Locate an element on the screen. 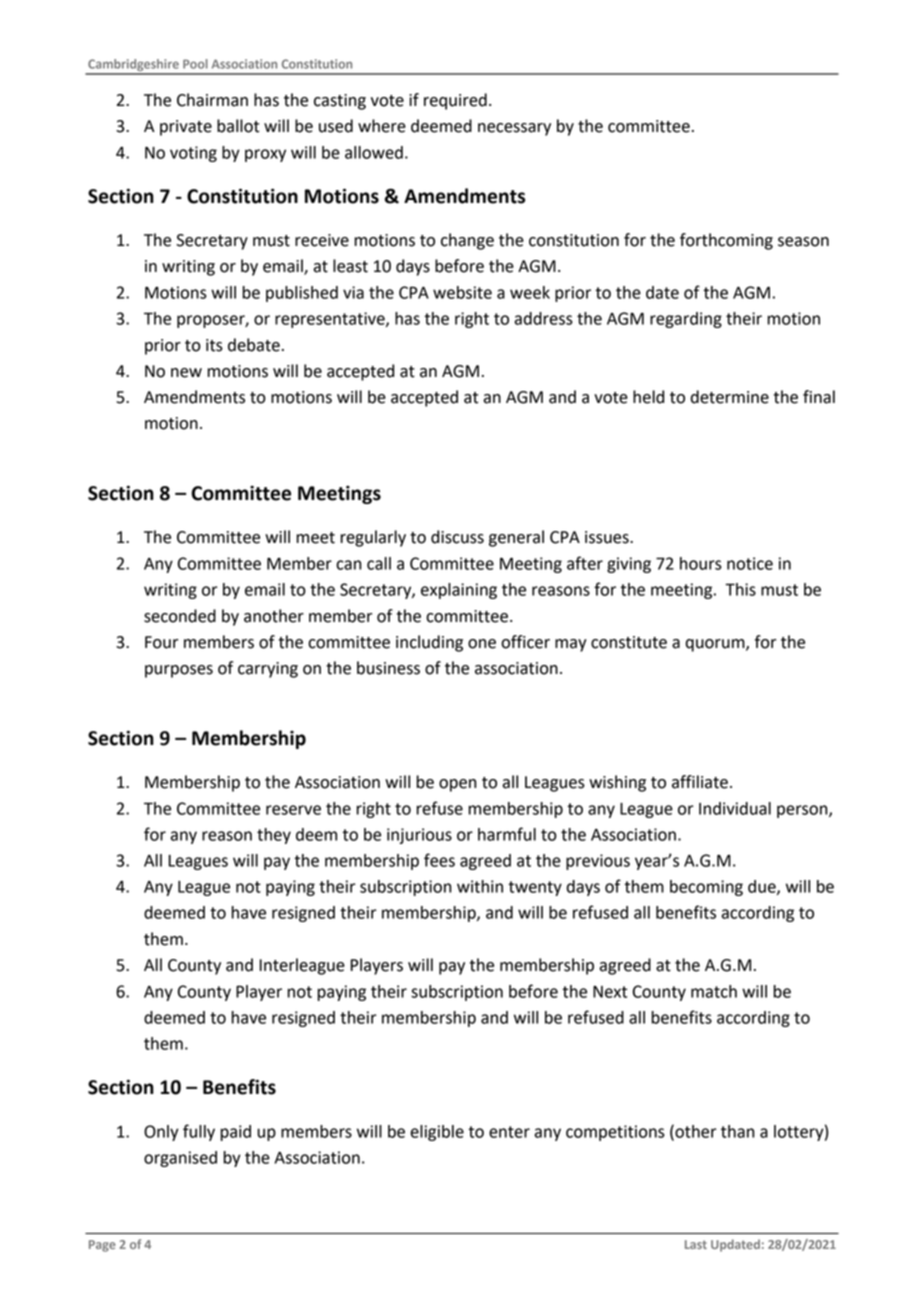 This screenshot has width=924, height=1308. eligible is located at coordinates (437, 1133).
